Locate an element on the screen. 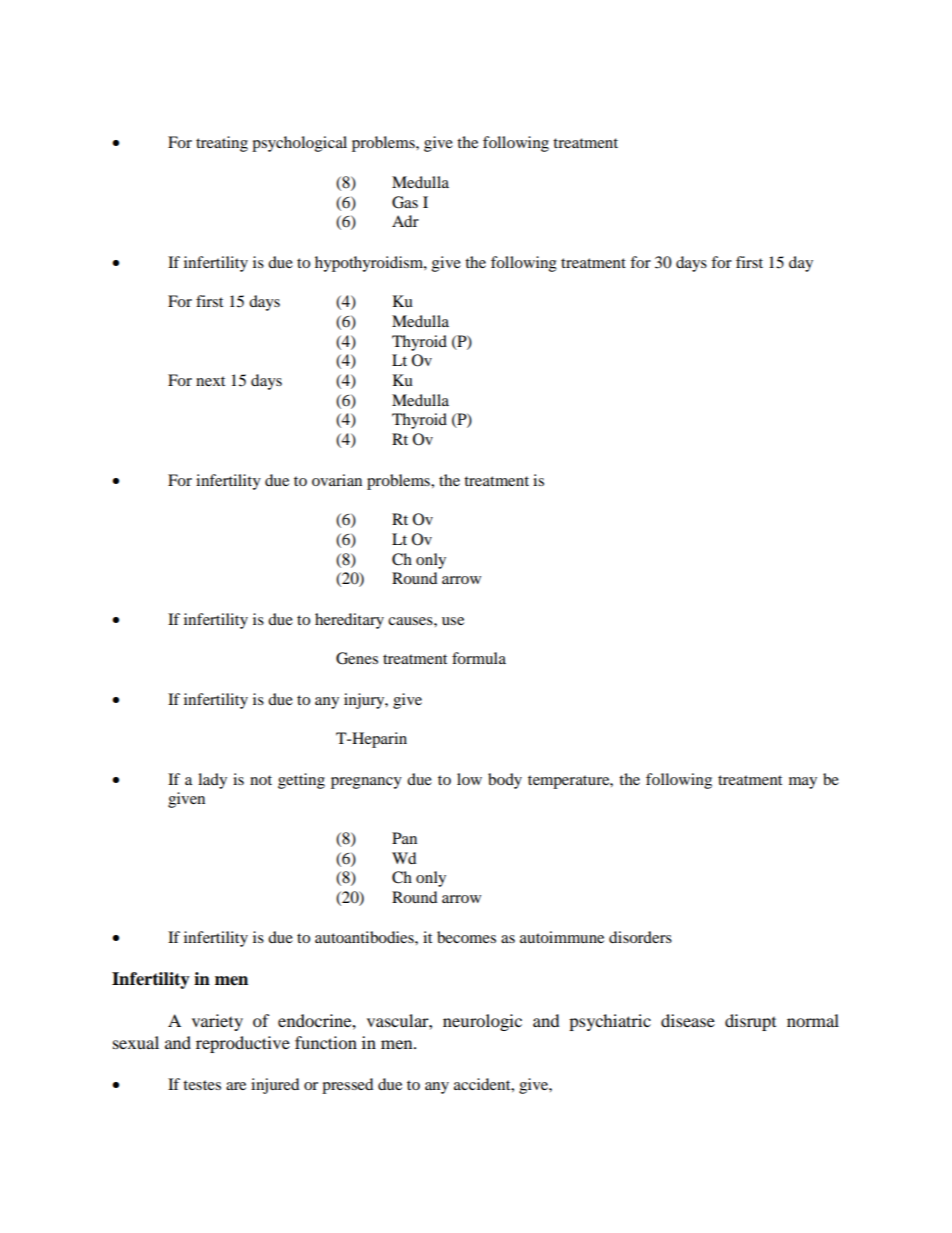 The height and width of the screenshot is (1233, 952). ovarian is located at coordinates (337, 480).
